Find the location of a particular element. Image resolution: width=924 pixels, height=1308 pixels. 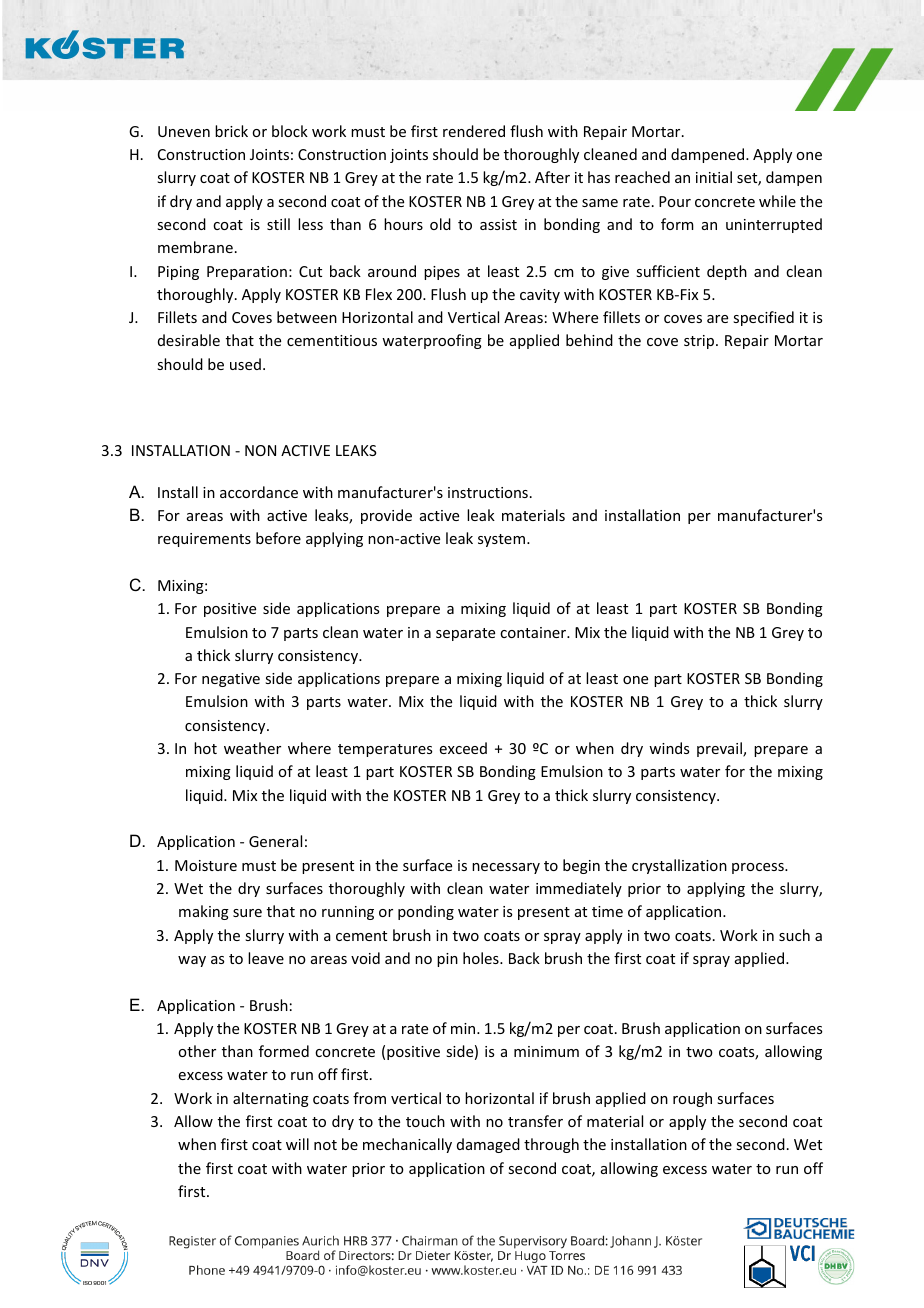

brick is located at coordinates (231, 131).
